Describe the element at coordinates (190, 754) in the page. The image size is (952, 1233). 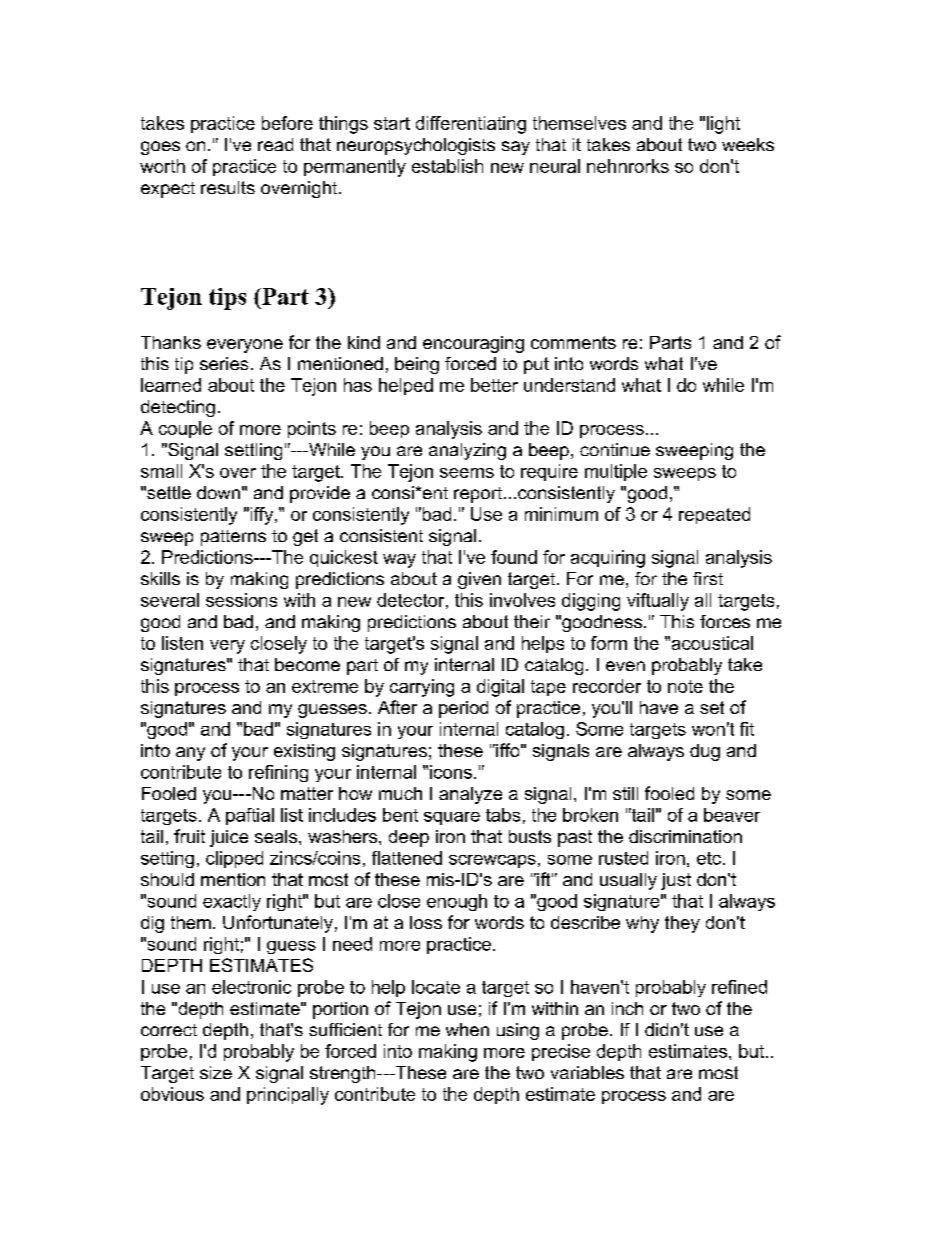
I see `any` at that location.
